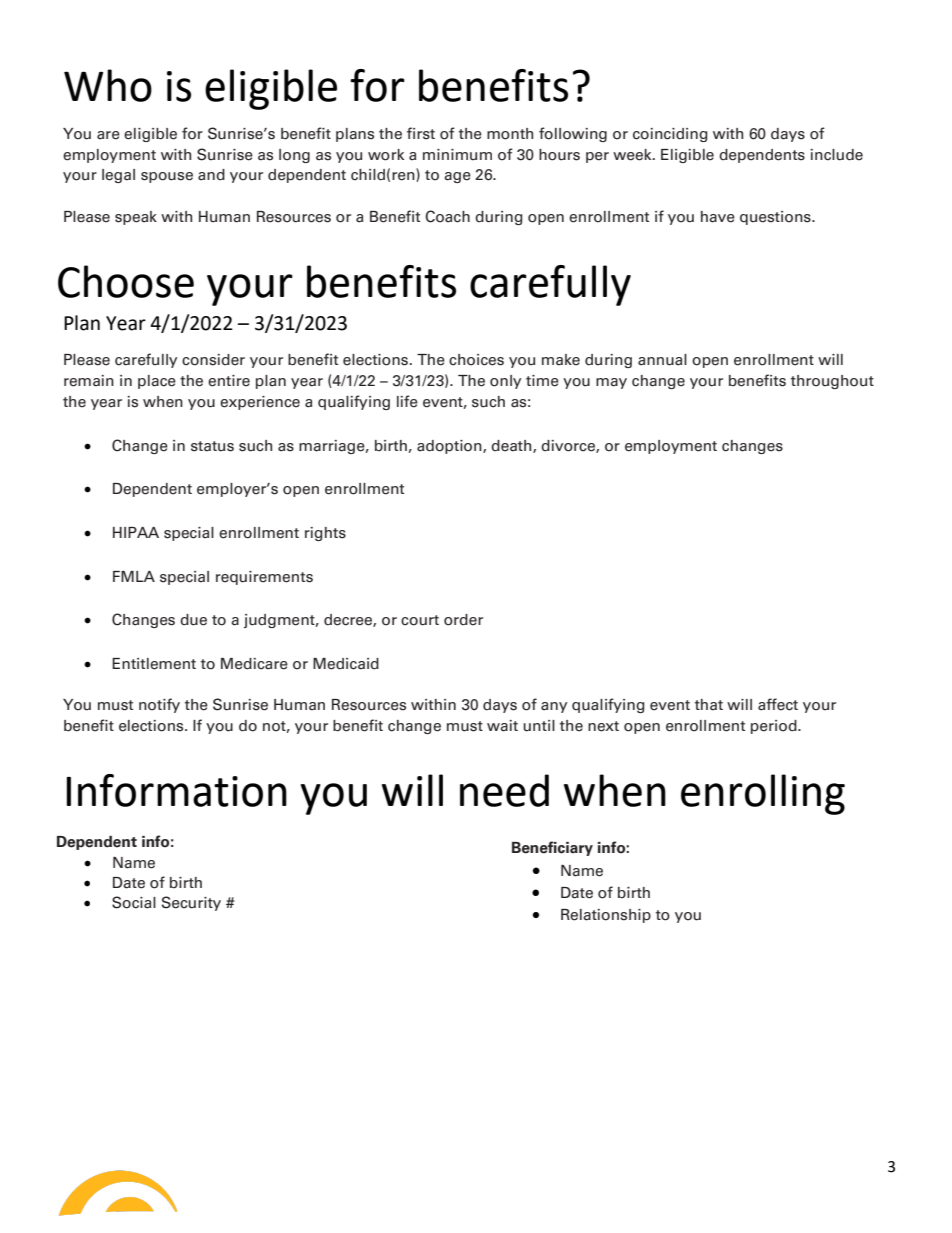 Image resolution: width=952 pixels, height=1233 pixels. Describe the element at coordinates (136, 532) in the screenshot. I see `HIPAA` at that location.
